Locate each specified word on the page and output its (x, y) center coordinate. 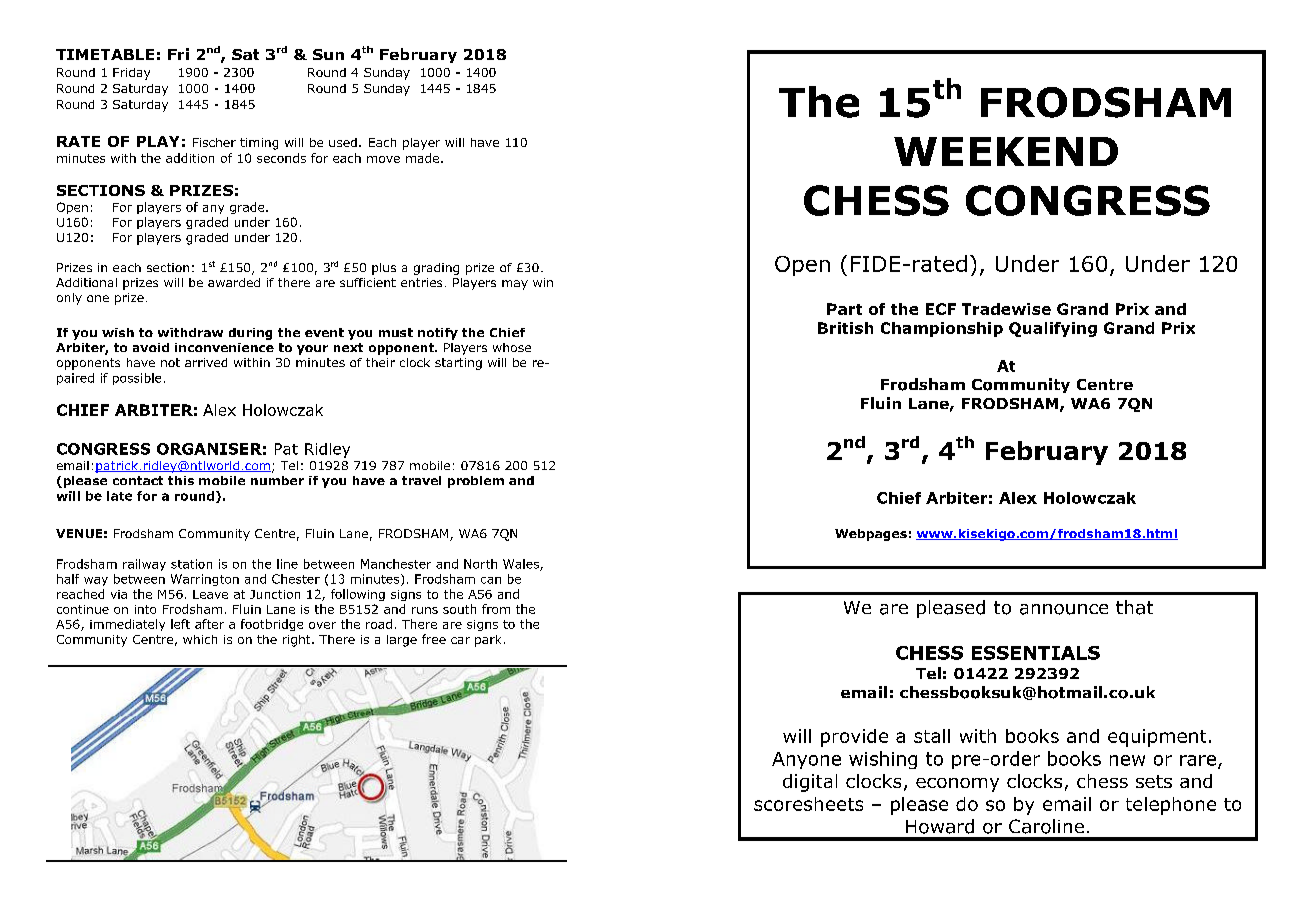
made (422, 158)
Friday (131, 74)
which (200, 639)
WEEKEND (1006, 151)
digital (810, 783)
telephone (1171, 806)
